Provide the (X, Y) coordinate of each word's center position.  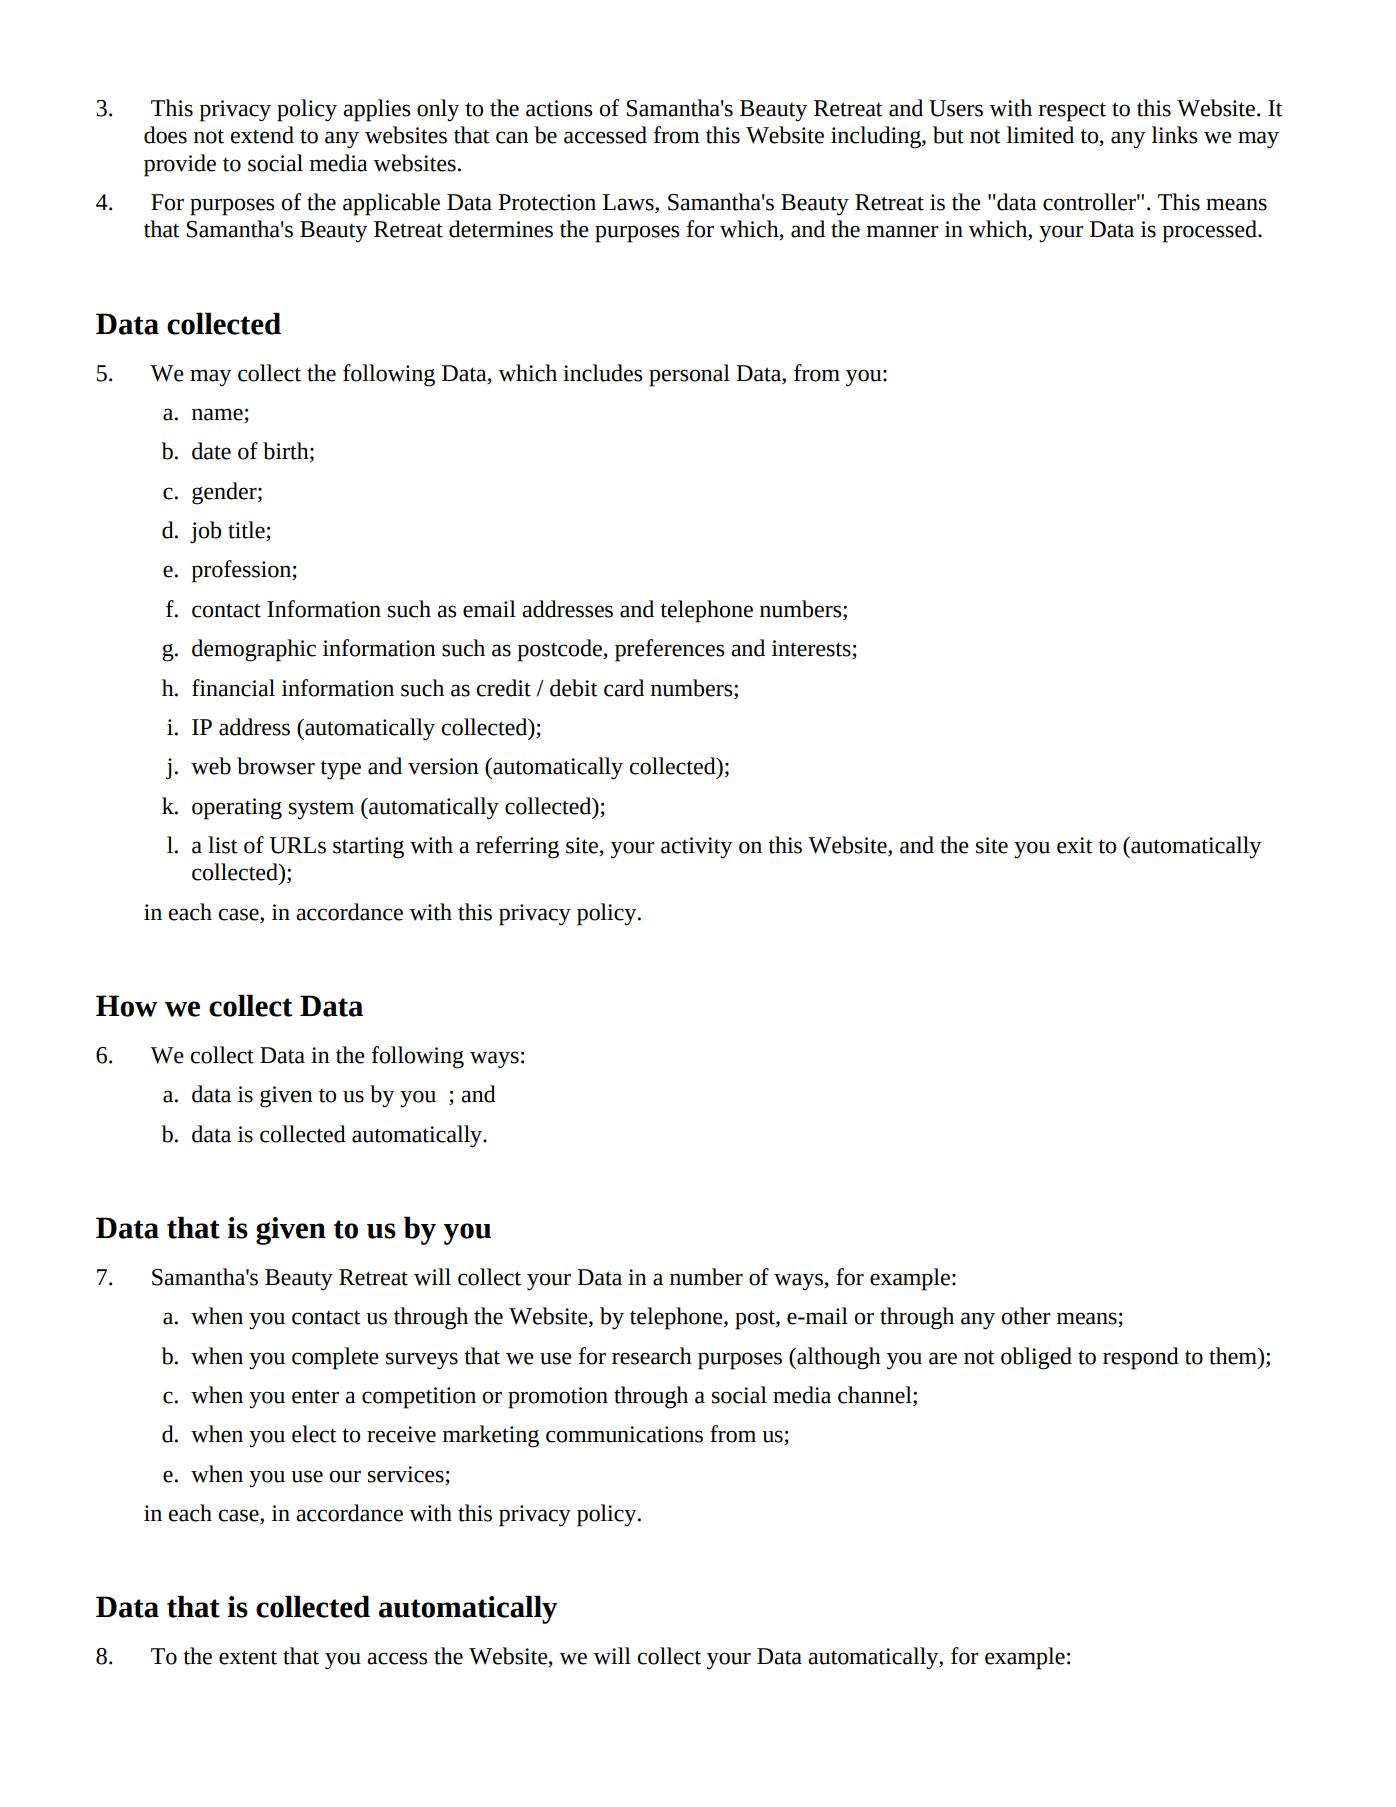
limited (1040, 135)
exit (1075, 845)
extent (248, 1657)
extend (262, 135)
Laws (629, 203)
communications (624, 1434)
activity (696, 848)
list (223, 845)
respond (1141, 1358)
